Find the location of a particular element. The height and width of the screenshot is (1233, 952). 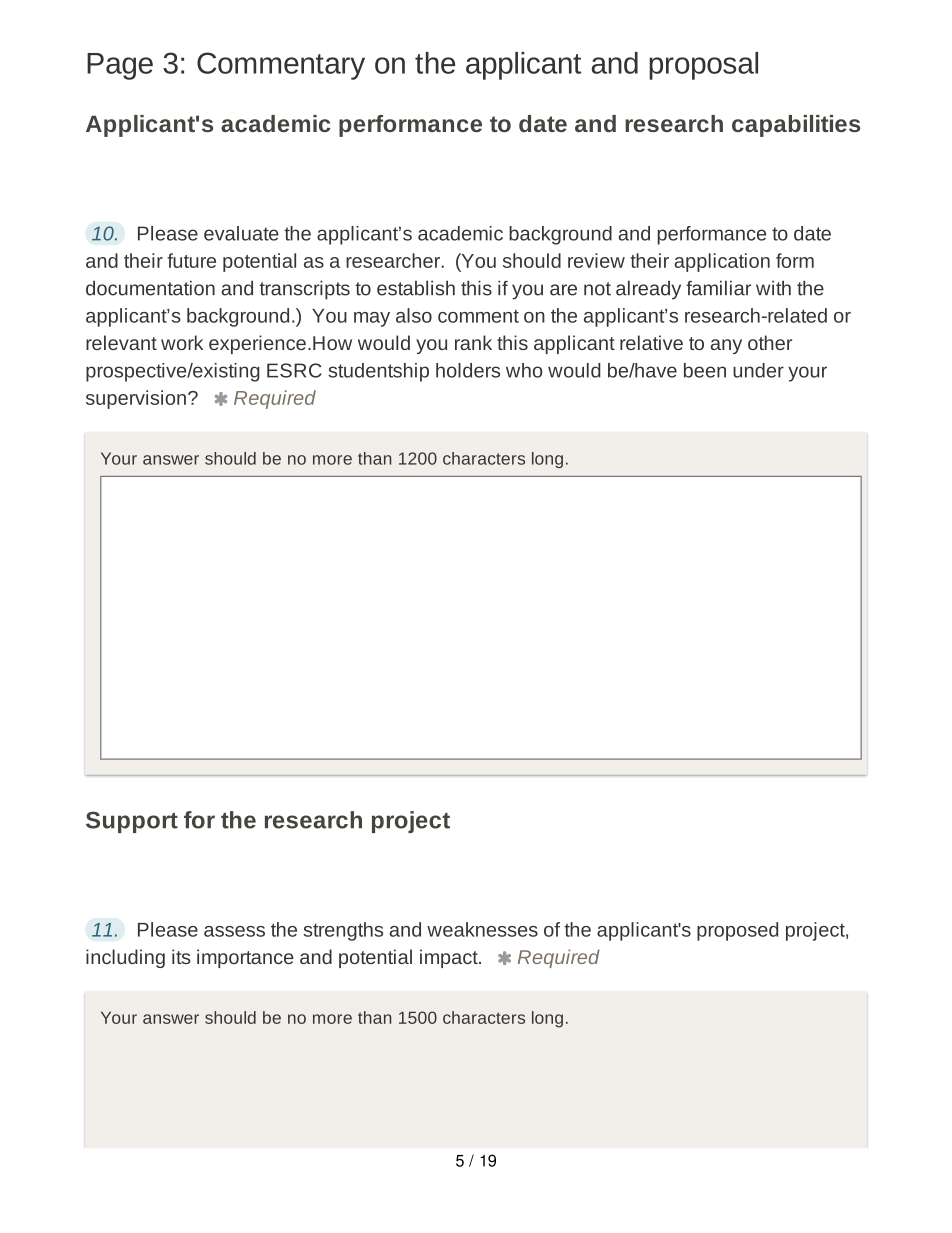

proposed is located at coordinates (737, 931).
